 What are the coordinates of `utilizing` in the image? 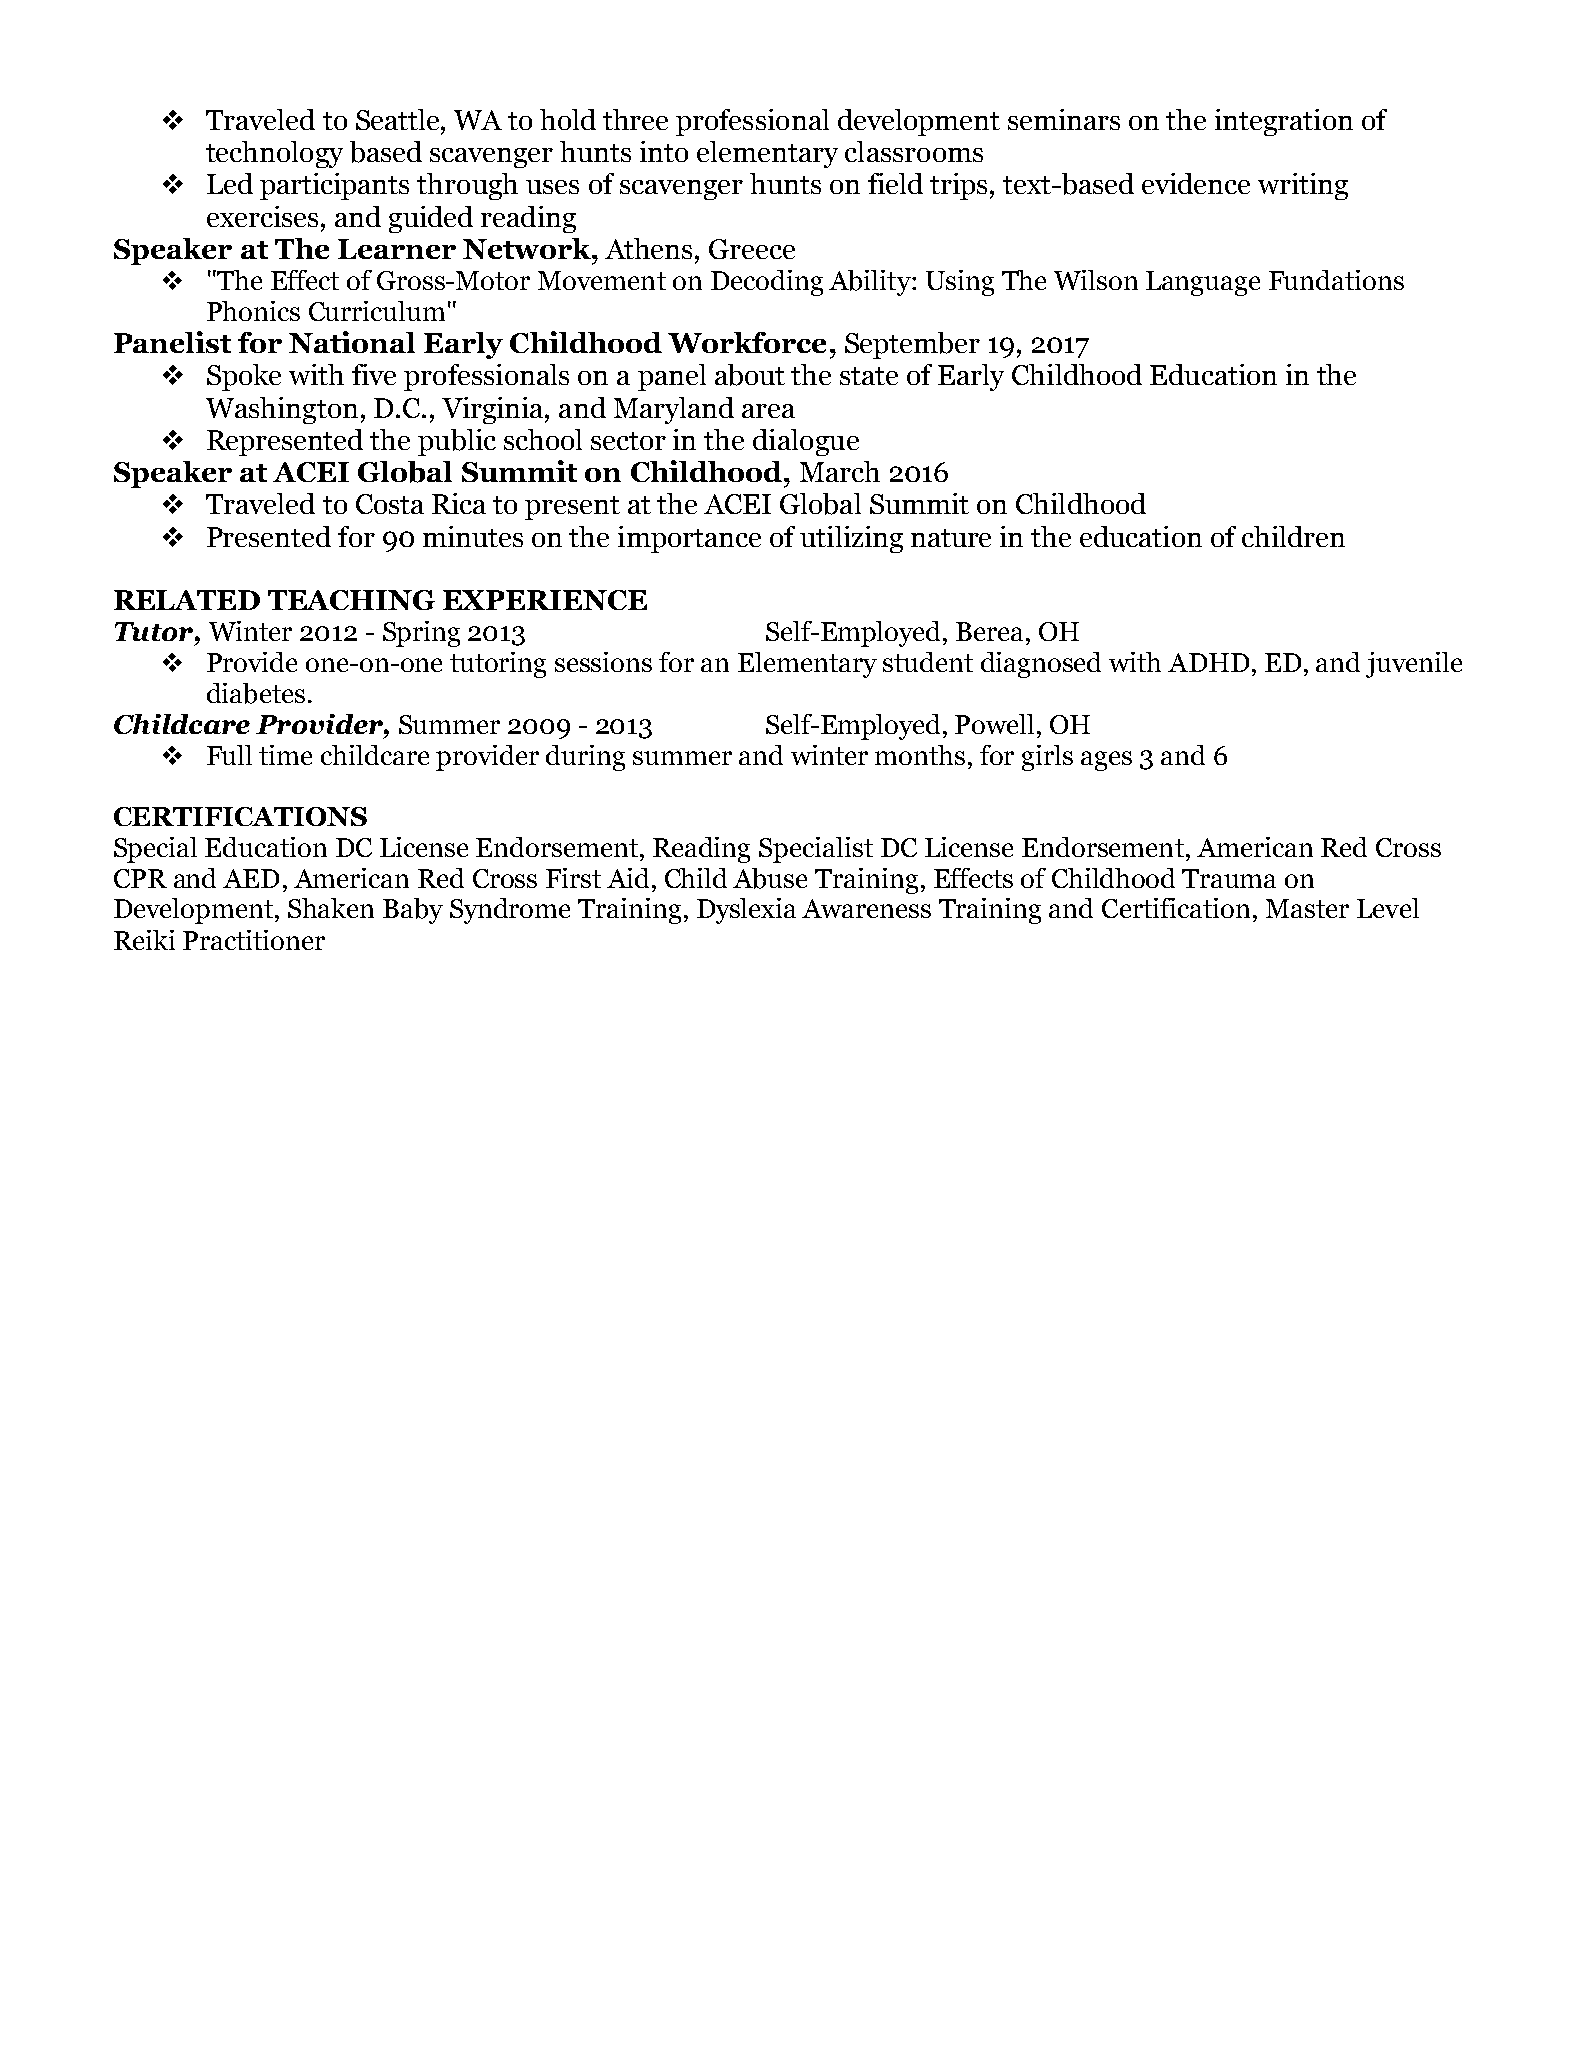 It's located at (851, 539).
